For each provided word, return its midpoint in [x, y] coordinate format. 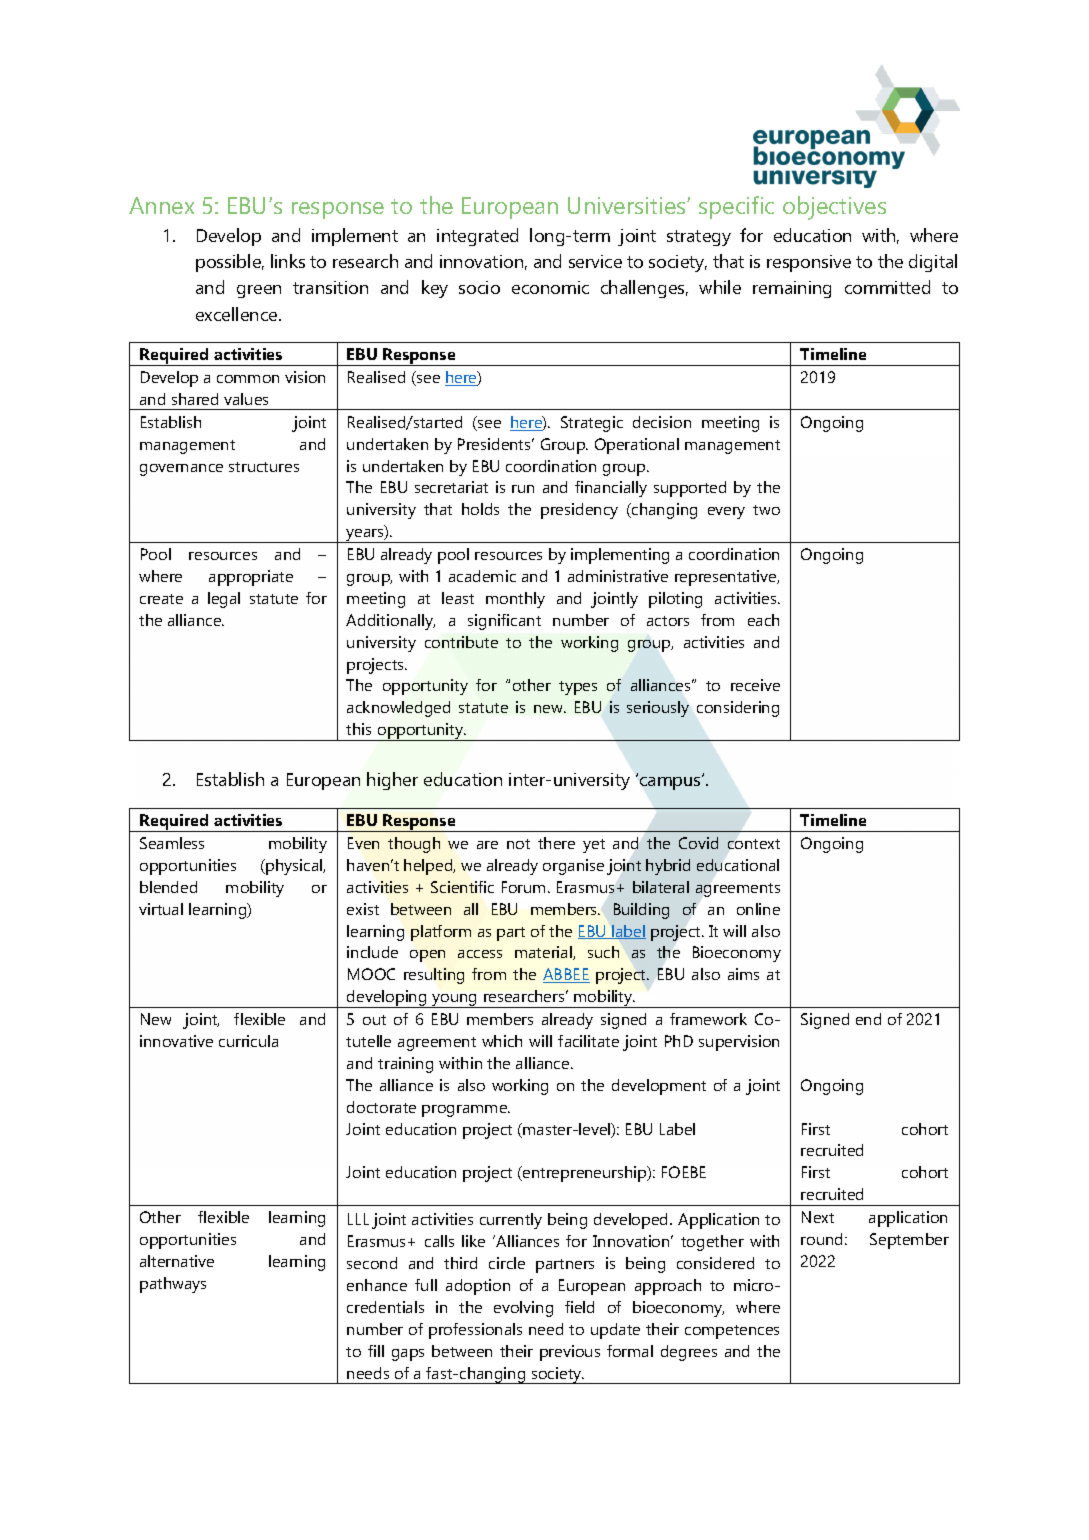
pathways [173, 1285]
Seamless [172, 843]
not [518, 844]
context [754, 844]
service [595, 261]
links [288, 261]
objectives [834, 208]
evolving [523, 1309]
